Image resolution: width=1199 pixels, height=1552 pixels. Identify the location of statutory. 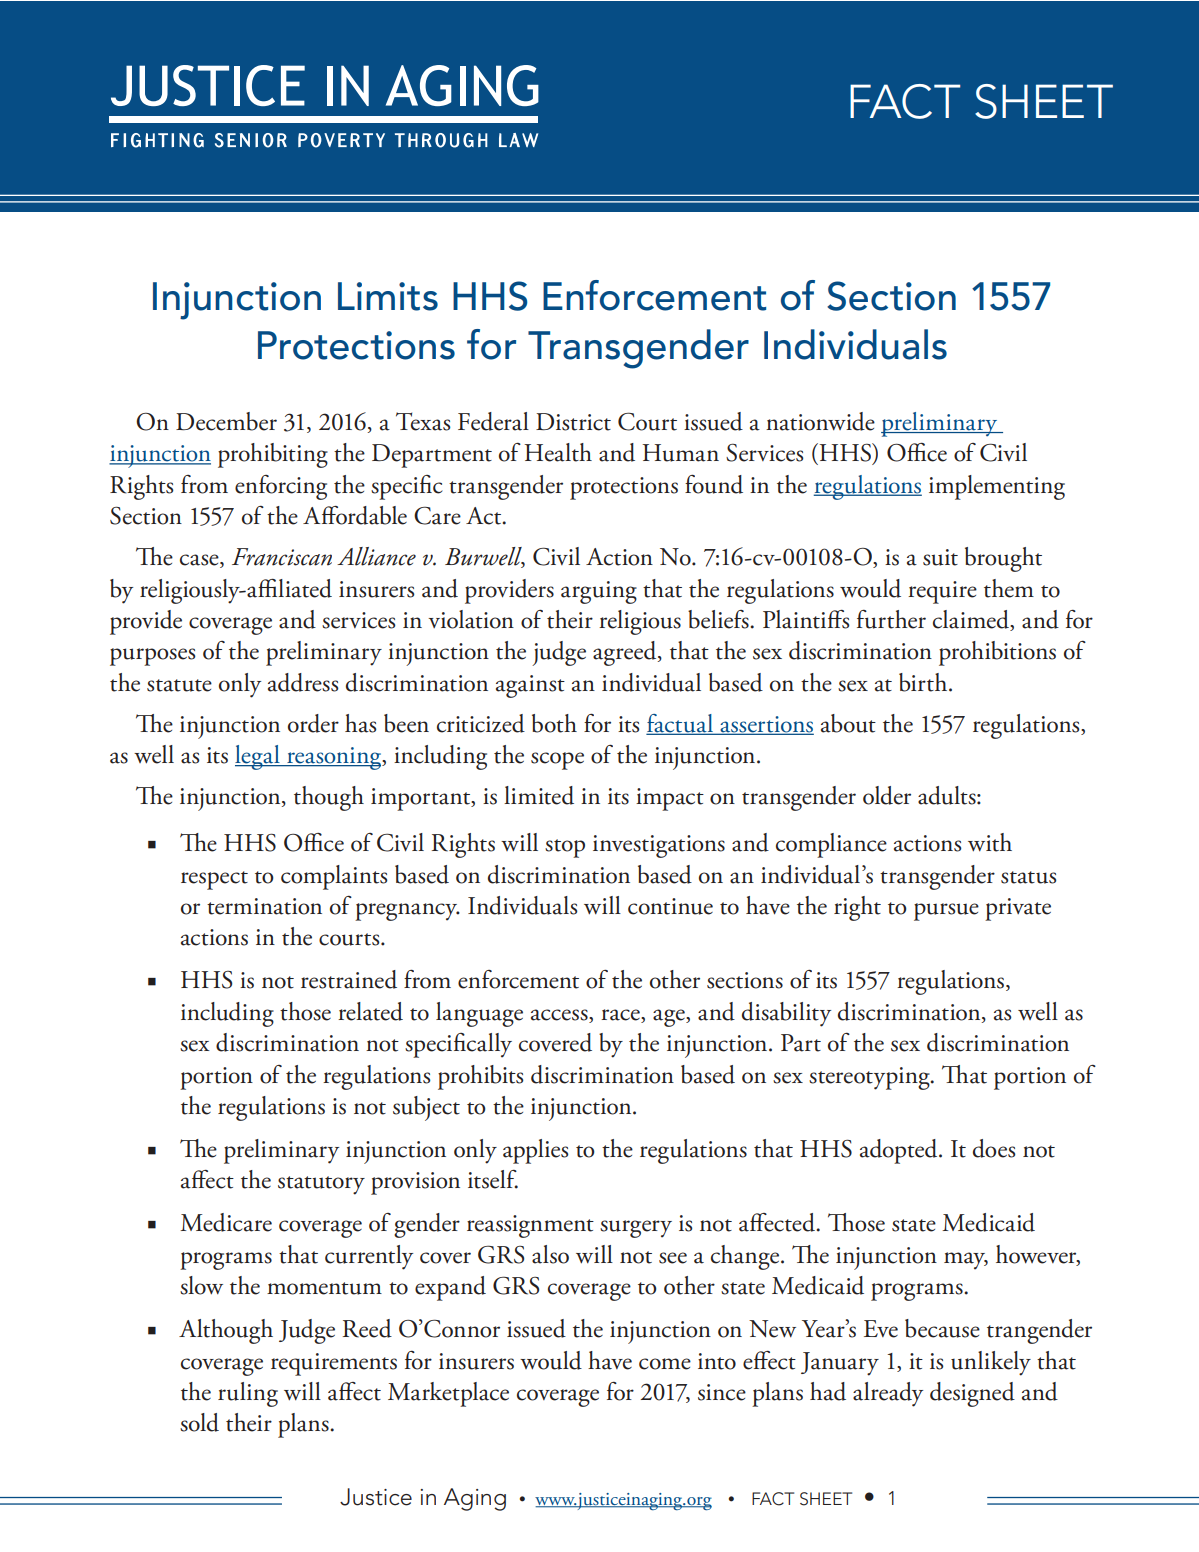
(321, 1185).
